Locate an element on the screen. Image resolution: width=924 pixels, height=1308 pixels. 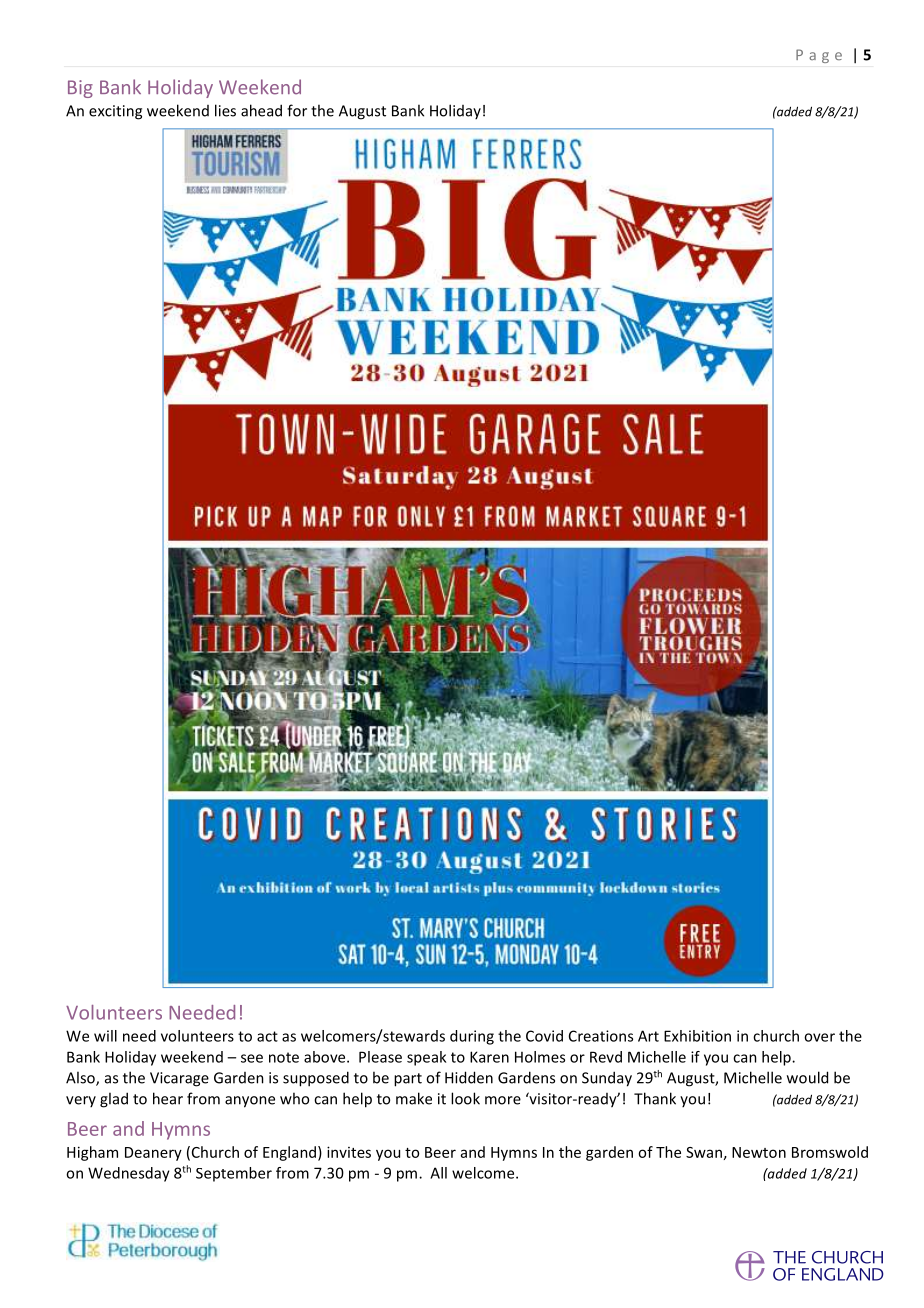
ahead is located at coordinates (261, 110).
